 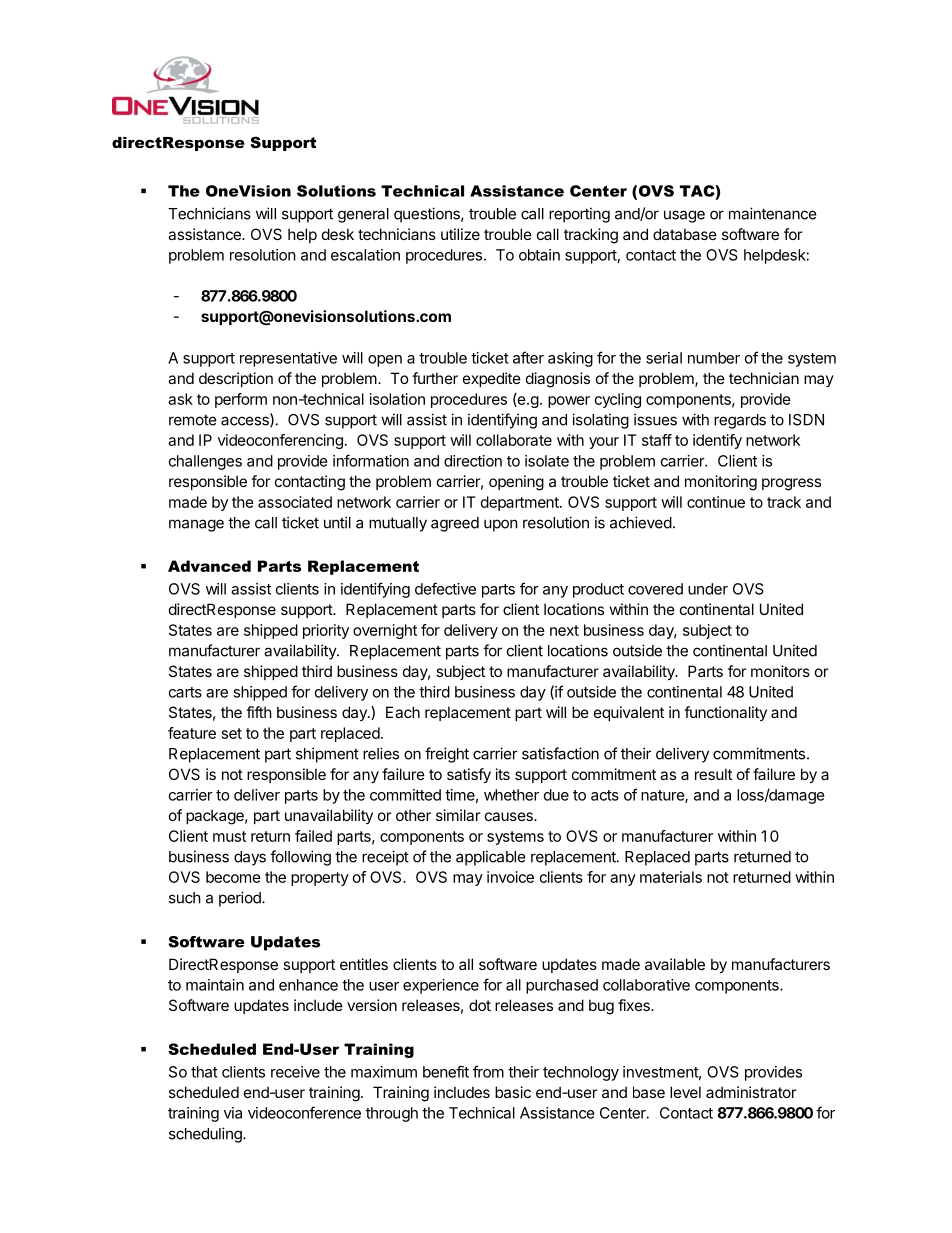 I want to click on administrator, so click(x=751, y=1092).
